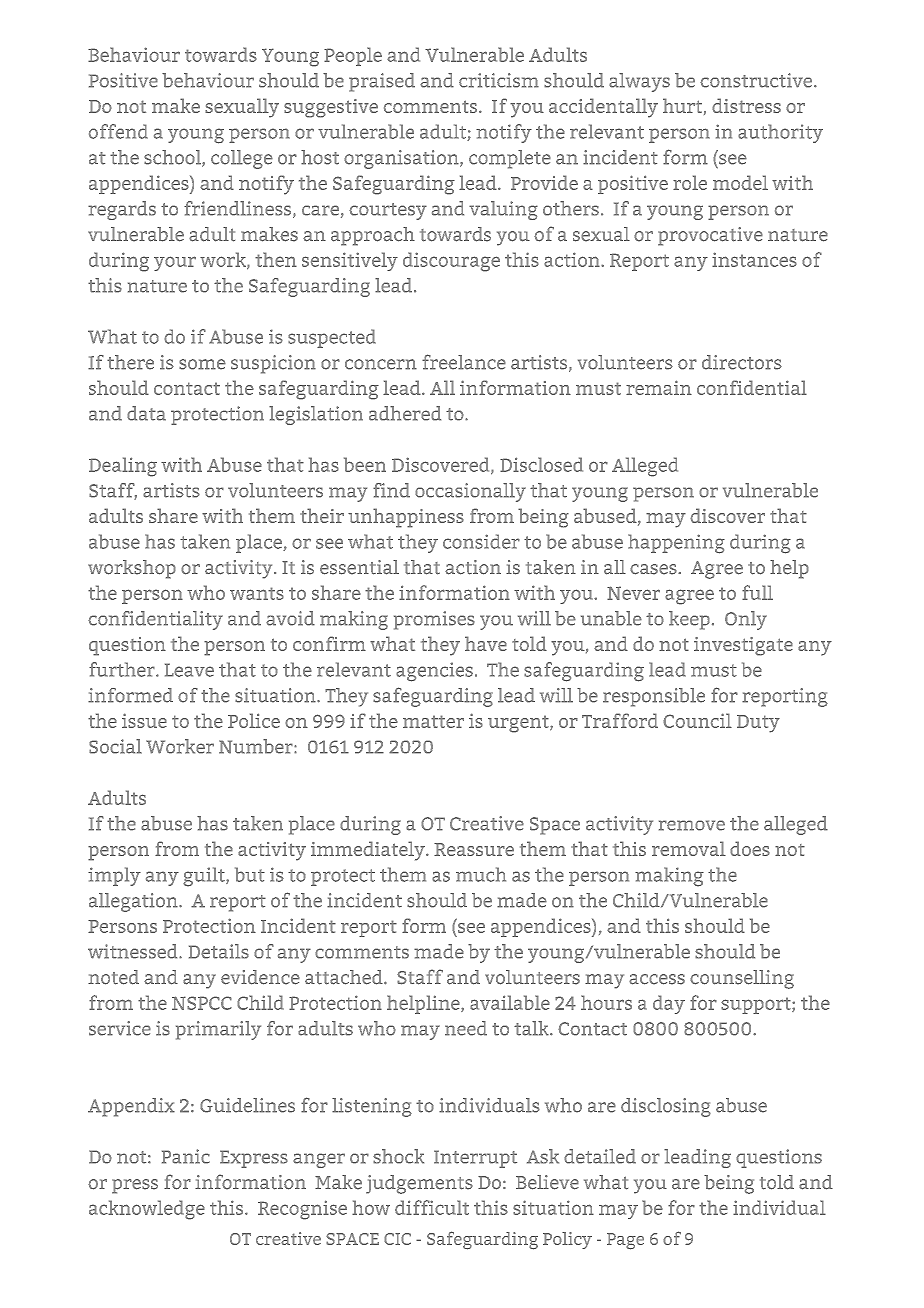  I want to click on criticism, so click(499, 80).
